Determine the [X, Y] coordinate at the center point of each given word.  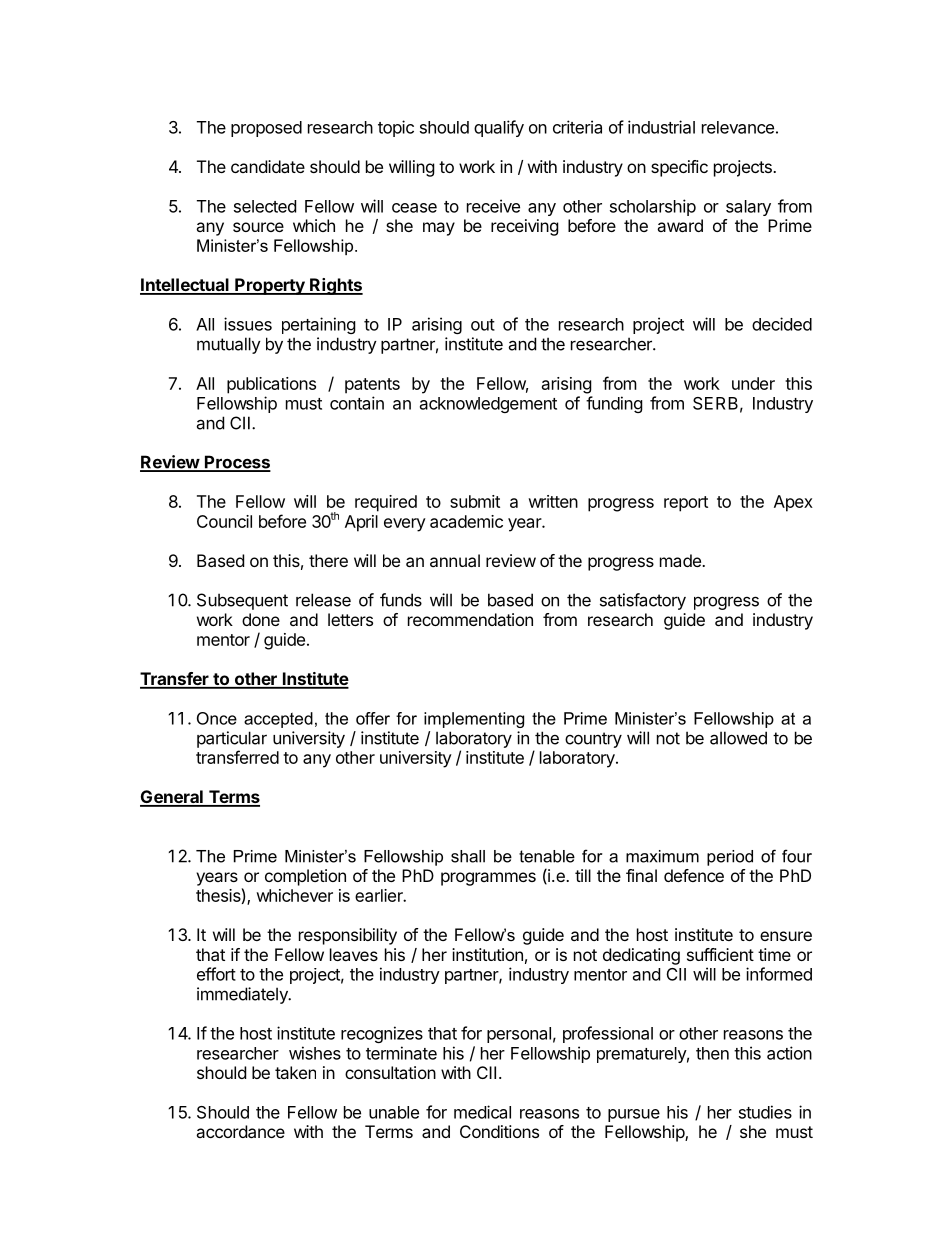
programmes [488, 879]
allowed [738, 738]
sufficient [720, 954]
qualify [499, 128]
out [483, 325]
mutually [229, 345]
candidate [268, 166]
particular [232, 739]
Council [224, 521]
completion [305, 877]
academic [466, 521]
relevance [738, 127]
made [681, 560]
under [753, 383]
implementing [474, 720]
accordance [240, 1131]
